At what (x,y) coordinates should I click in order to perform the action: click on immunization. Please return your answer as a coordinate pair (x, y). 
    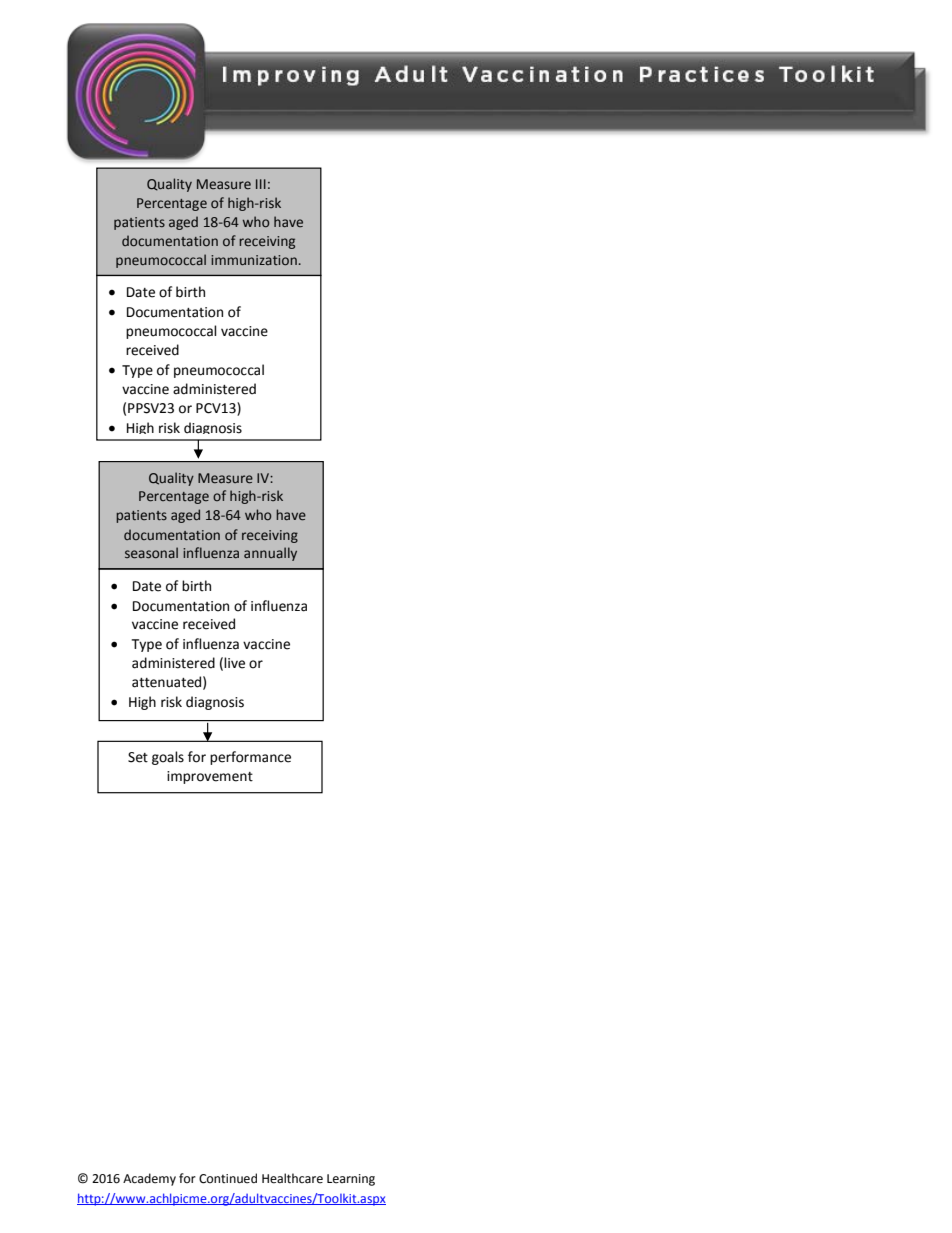
    Looking at the image, I should click on (254, 260).
